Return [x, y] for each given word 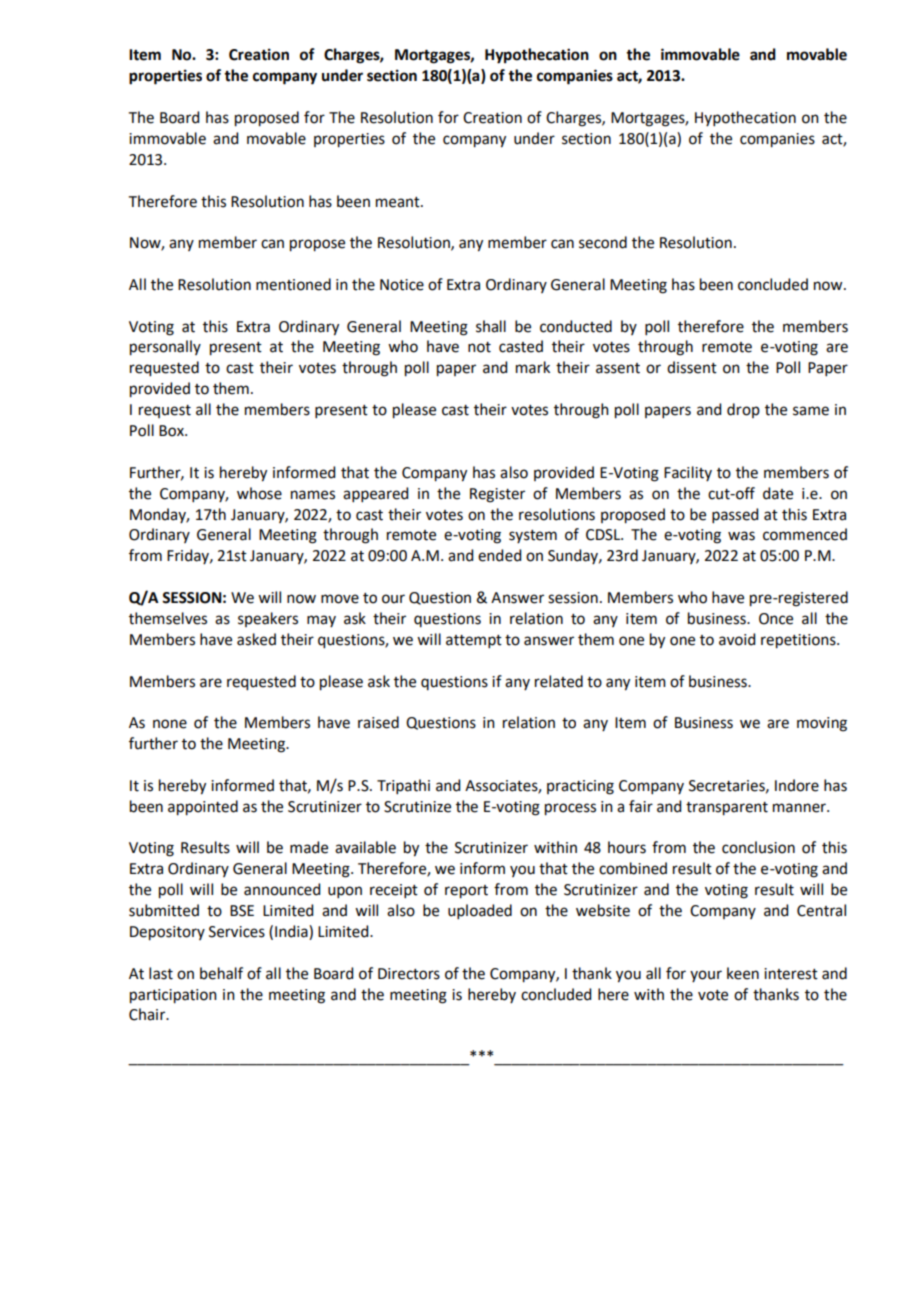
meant [399, 202]
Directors [409, 974]
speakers [268, 619]
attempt [474, 641]
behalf [221, 973]
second [603, 242]
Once [776, 619]
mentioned [293, 284]
